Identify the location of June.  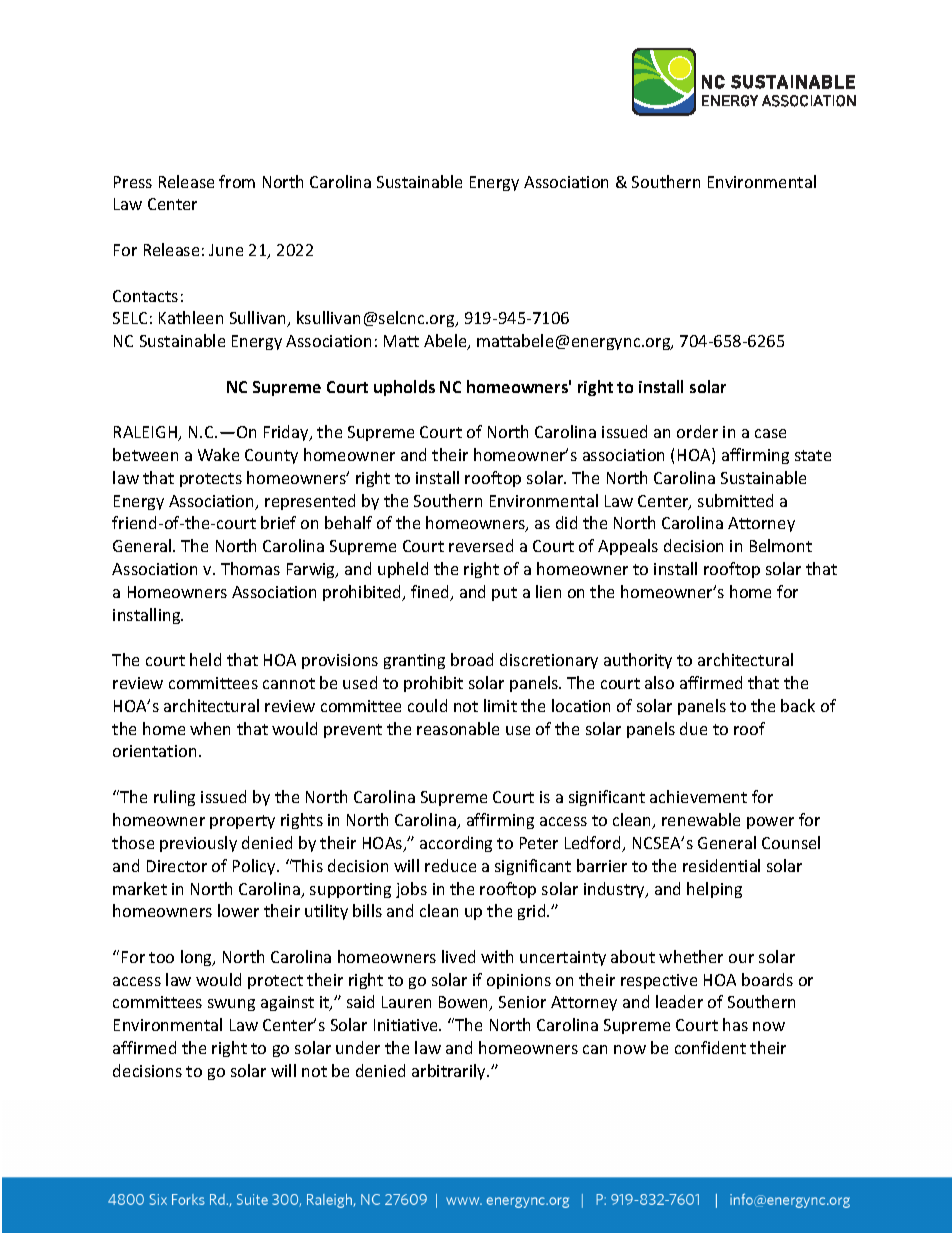
(226, 250).
